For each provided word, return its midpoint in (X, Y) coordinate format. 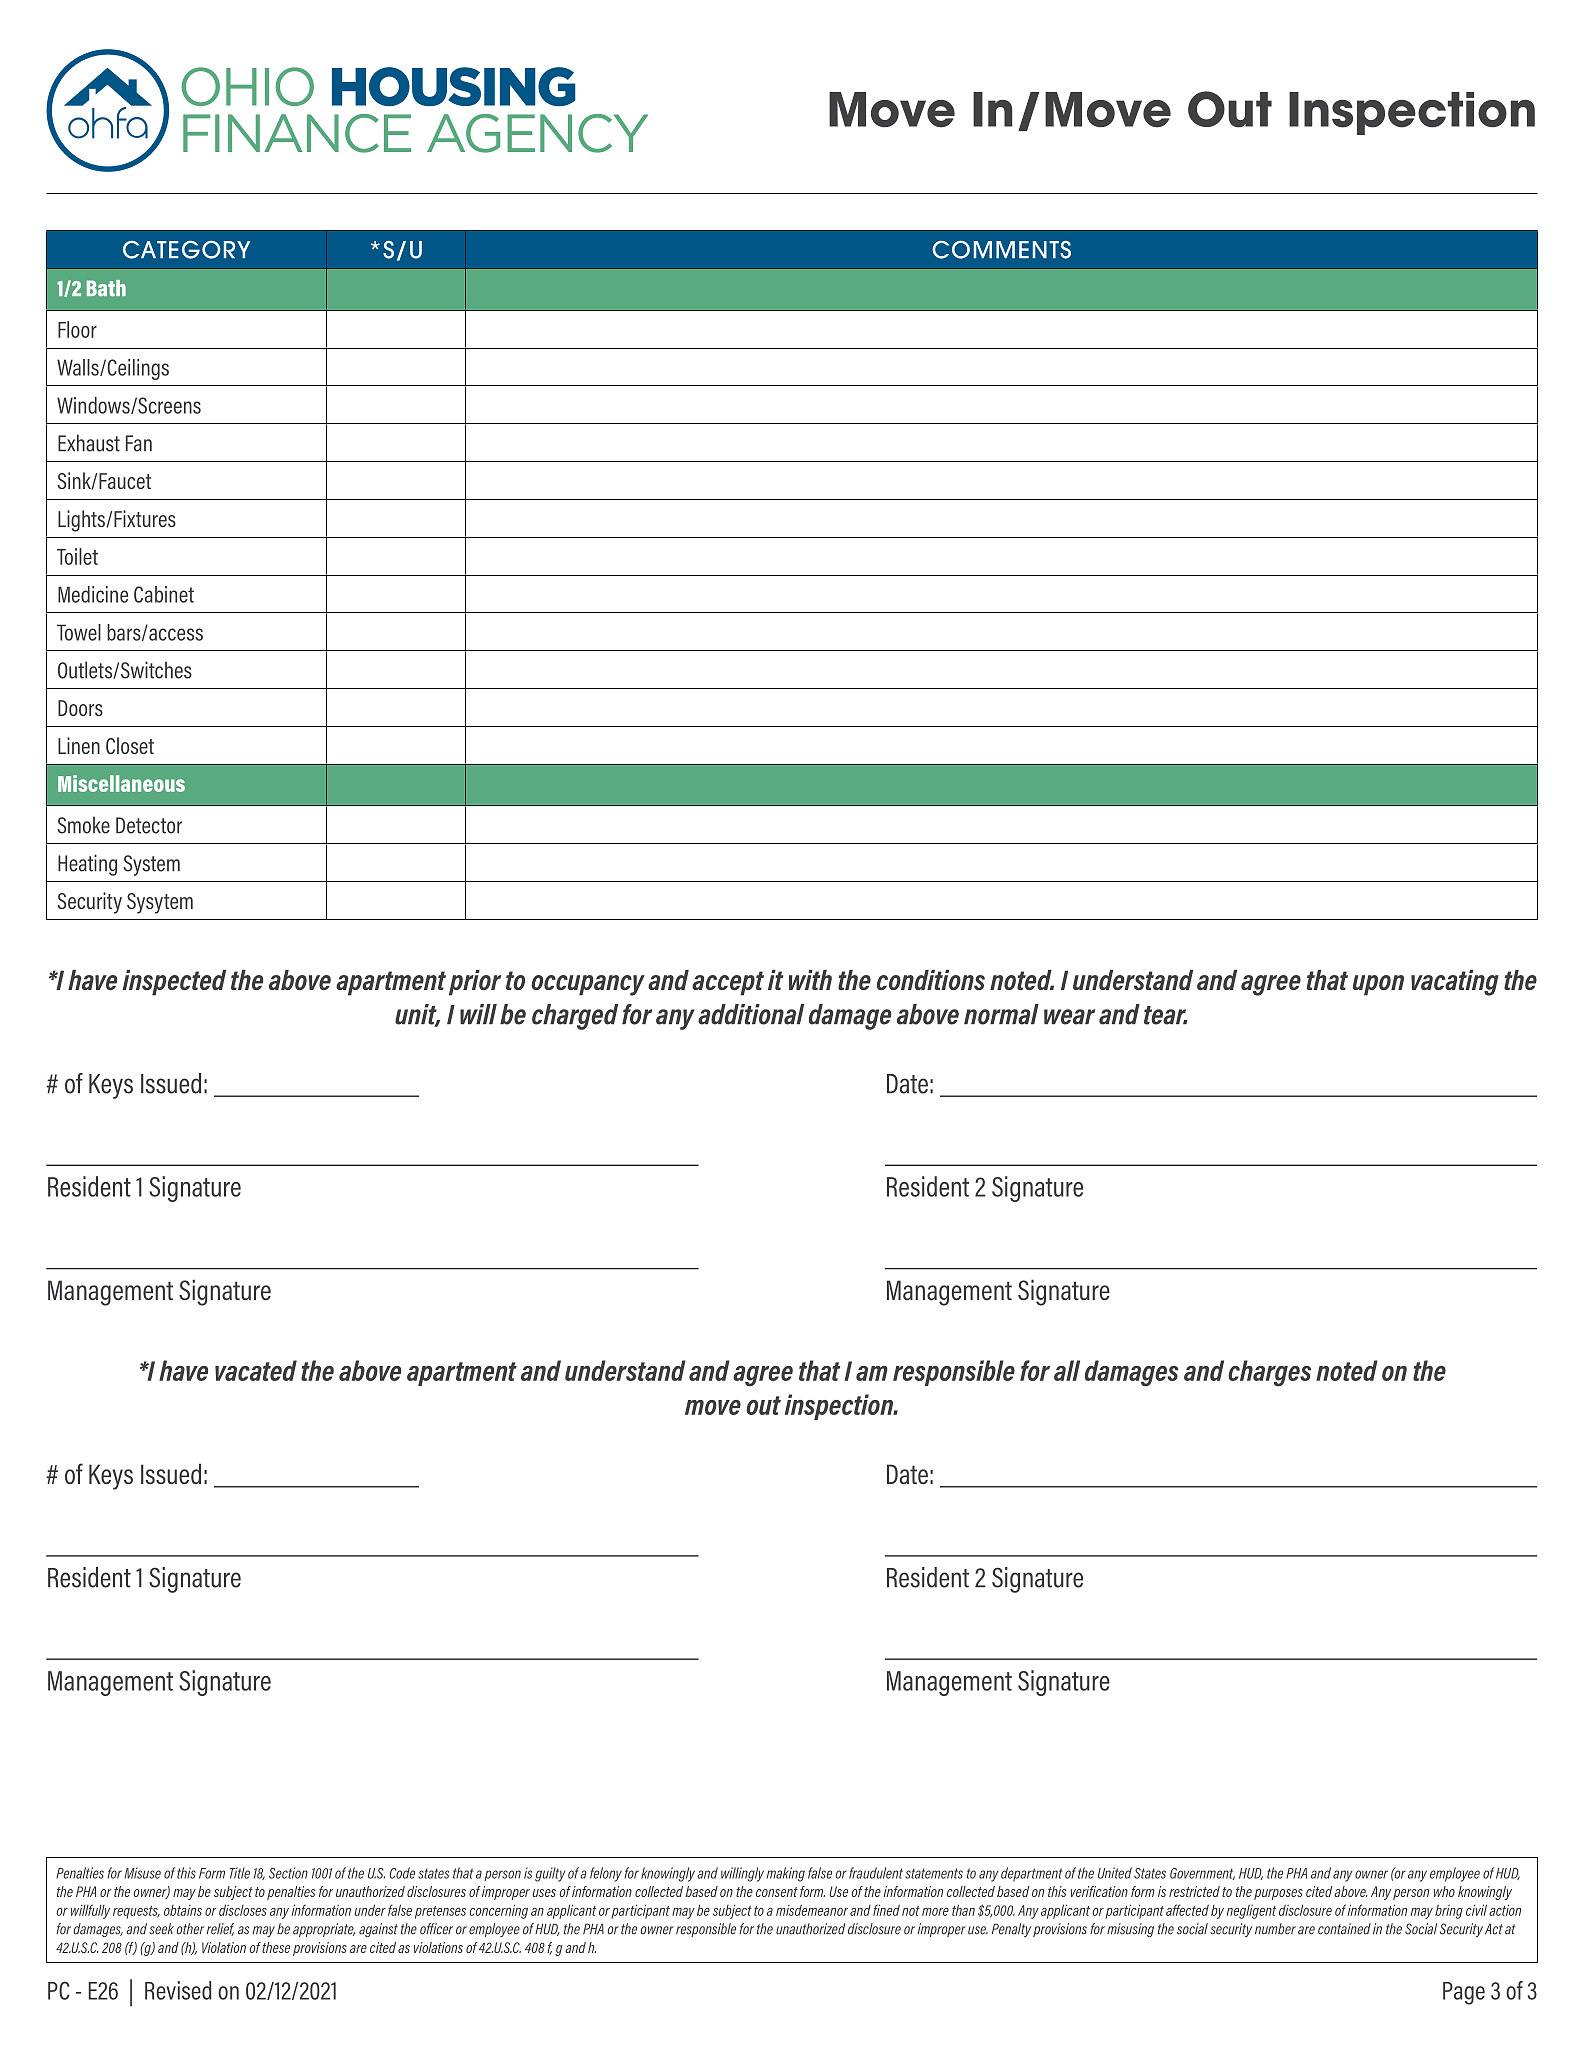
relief (220, 1929)
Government (1202, 1874)
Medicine (93, 594)
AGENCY (537, 133)
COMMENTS (1001, 249)
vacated (256, 1370)
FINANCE (297, 133)
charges (1269, 1373)
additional (751, 1014)
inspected (174, 983)
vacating (1455, 983)
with (810, 980)
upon (1378, 985)
